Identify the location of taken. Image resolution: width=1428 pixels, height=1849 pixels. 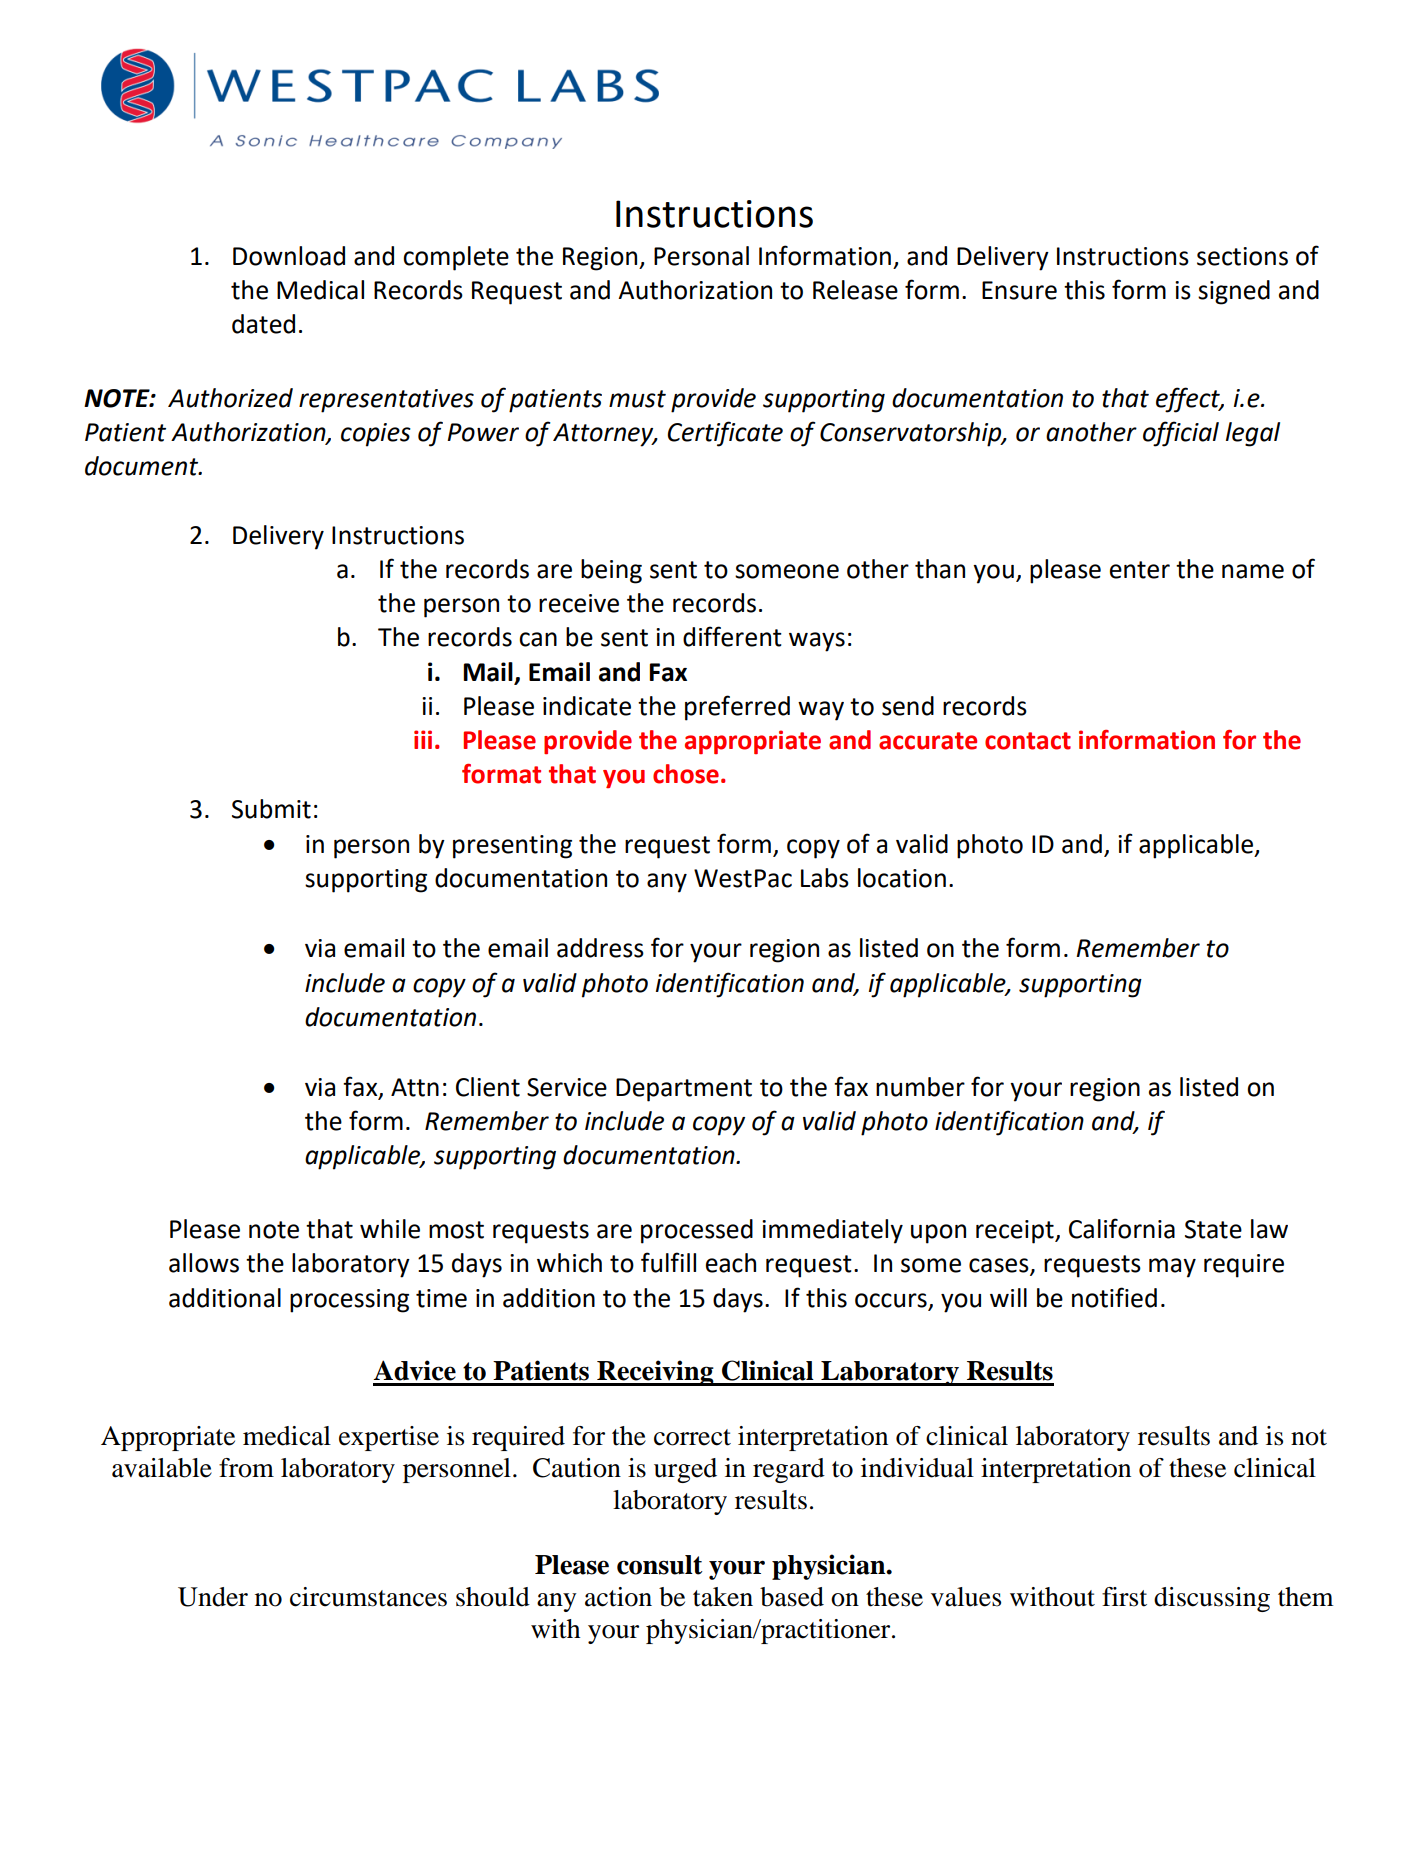
(723, 1597).
